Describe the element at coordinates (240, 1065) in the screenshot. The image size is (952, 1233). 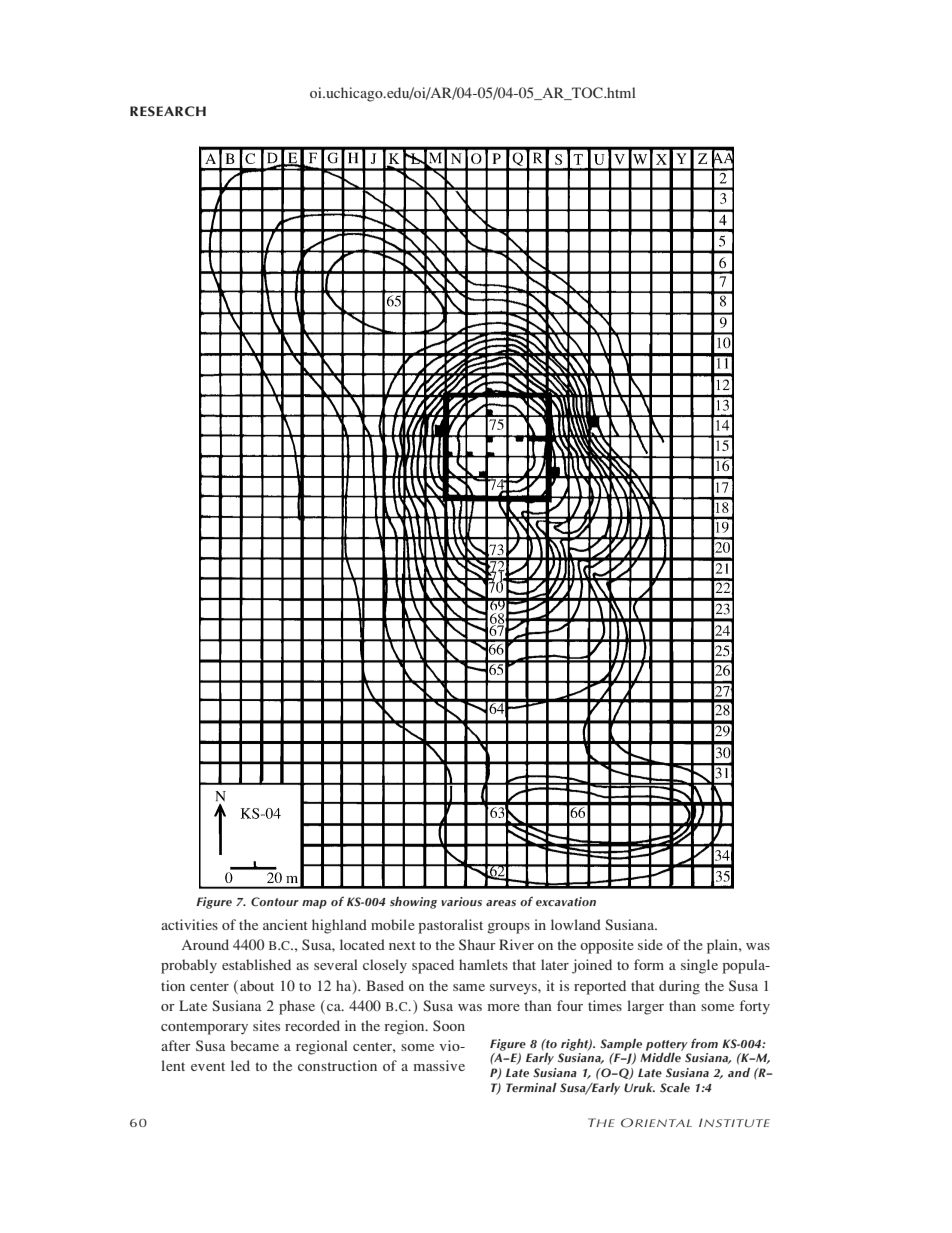
I see `led` at that location.
